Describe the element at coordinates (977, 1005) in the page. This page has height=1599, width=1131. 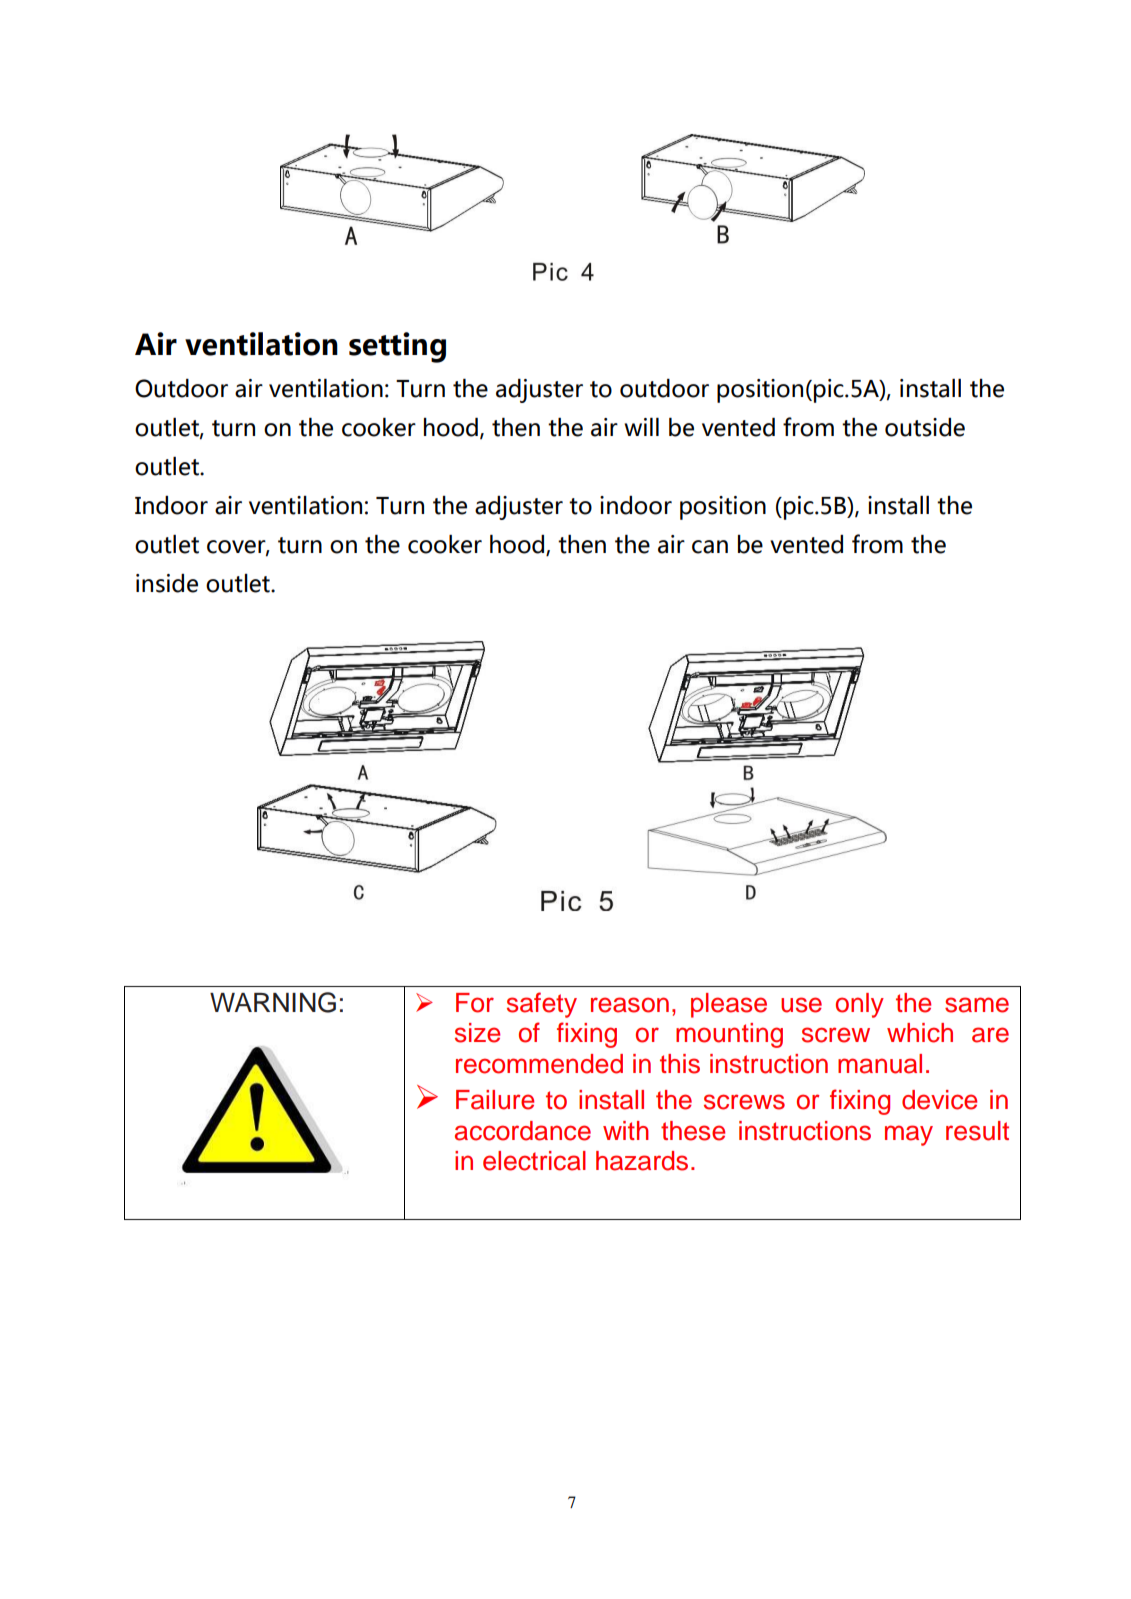
I see `same` at that location.
